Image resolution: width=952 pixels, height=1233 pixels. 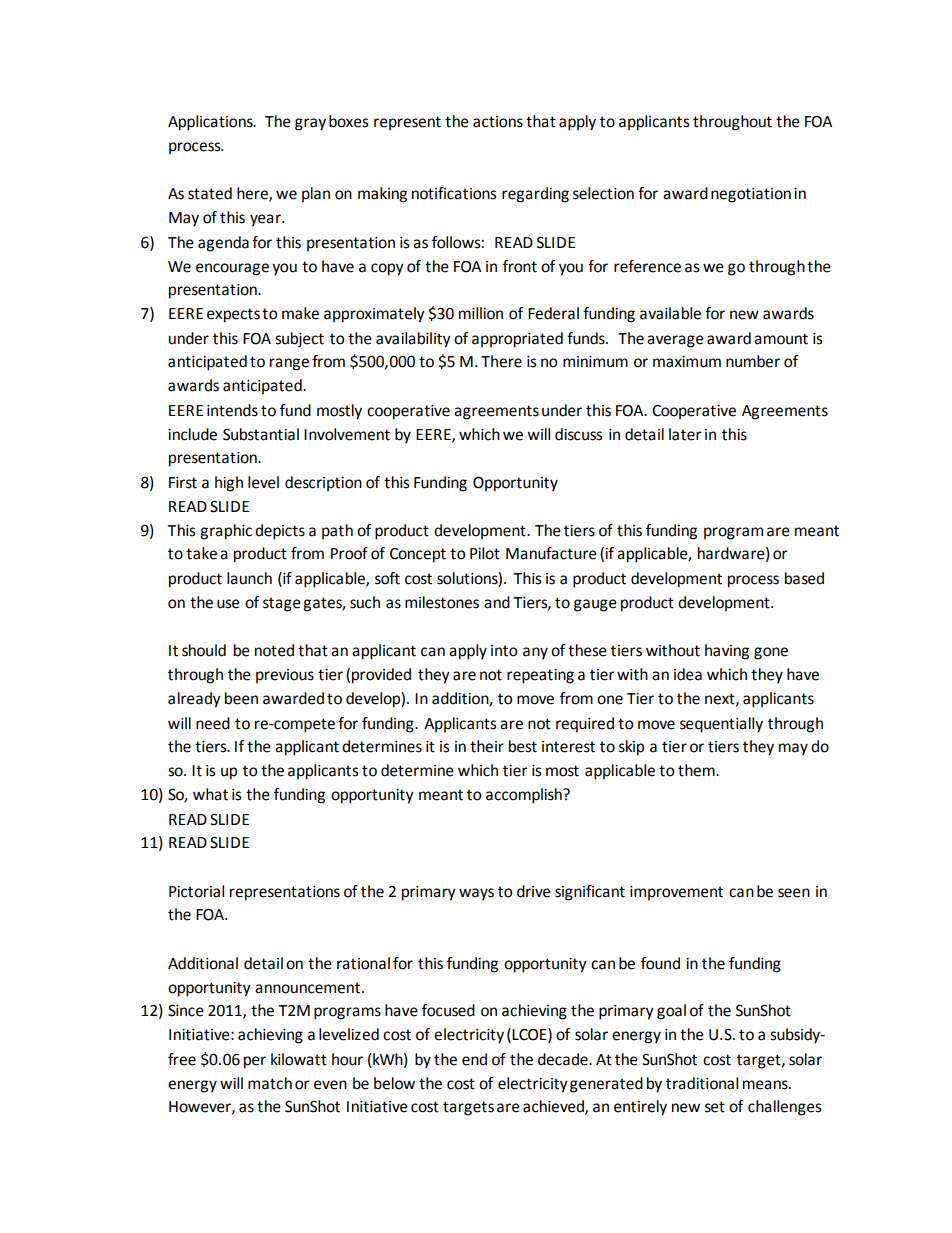 I want to click on having, so click(x=727, y=652).
